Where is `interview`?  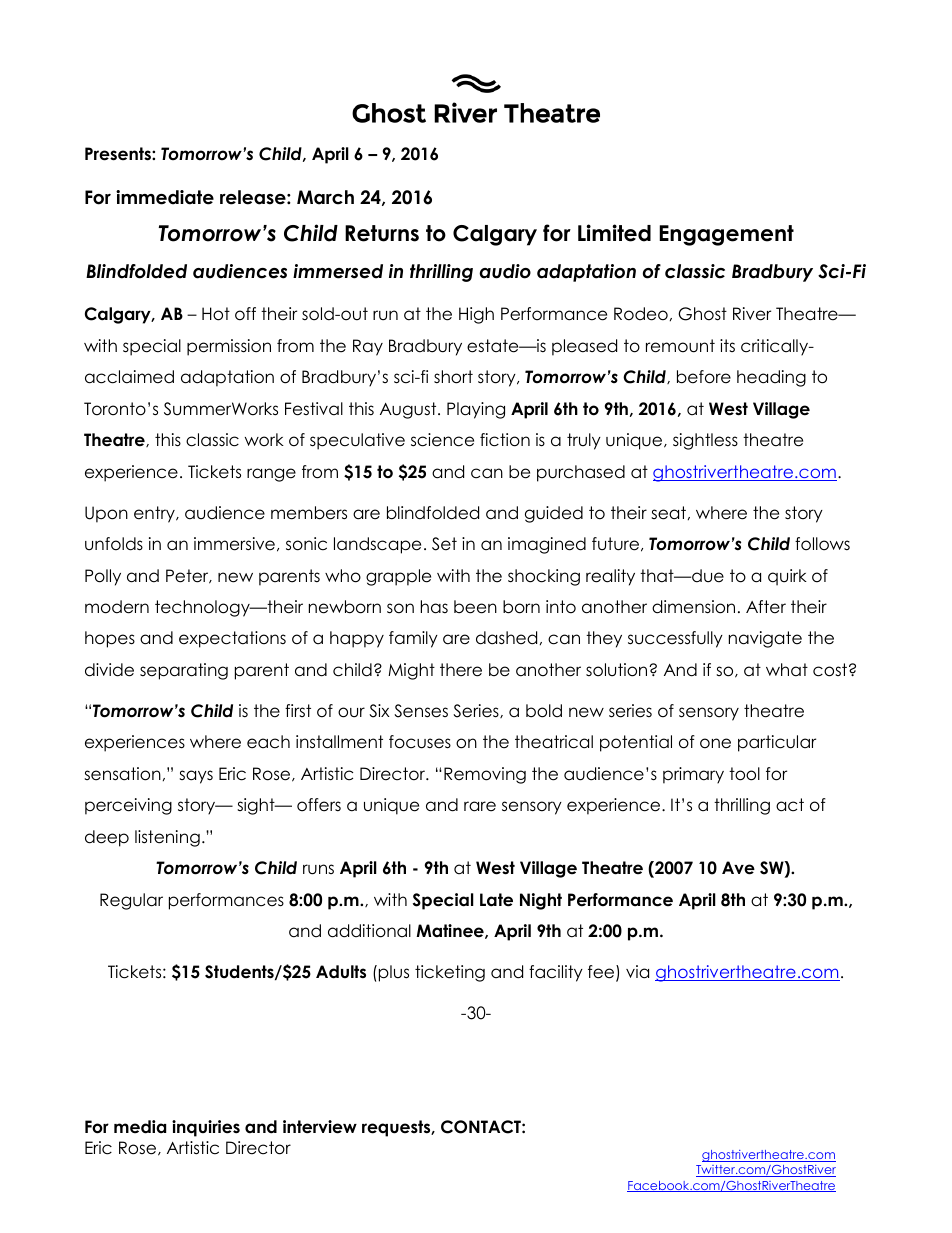
interview is located at coordinates (320, 1127).
